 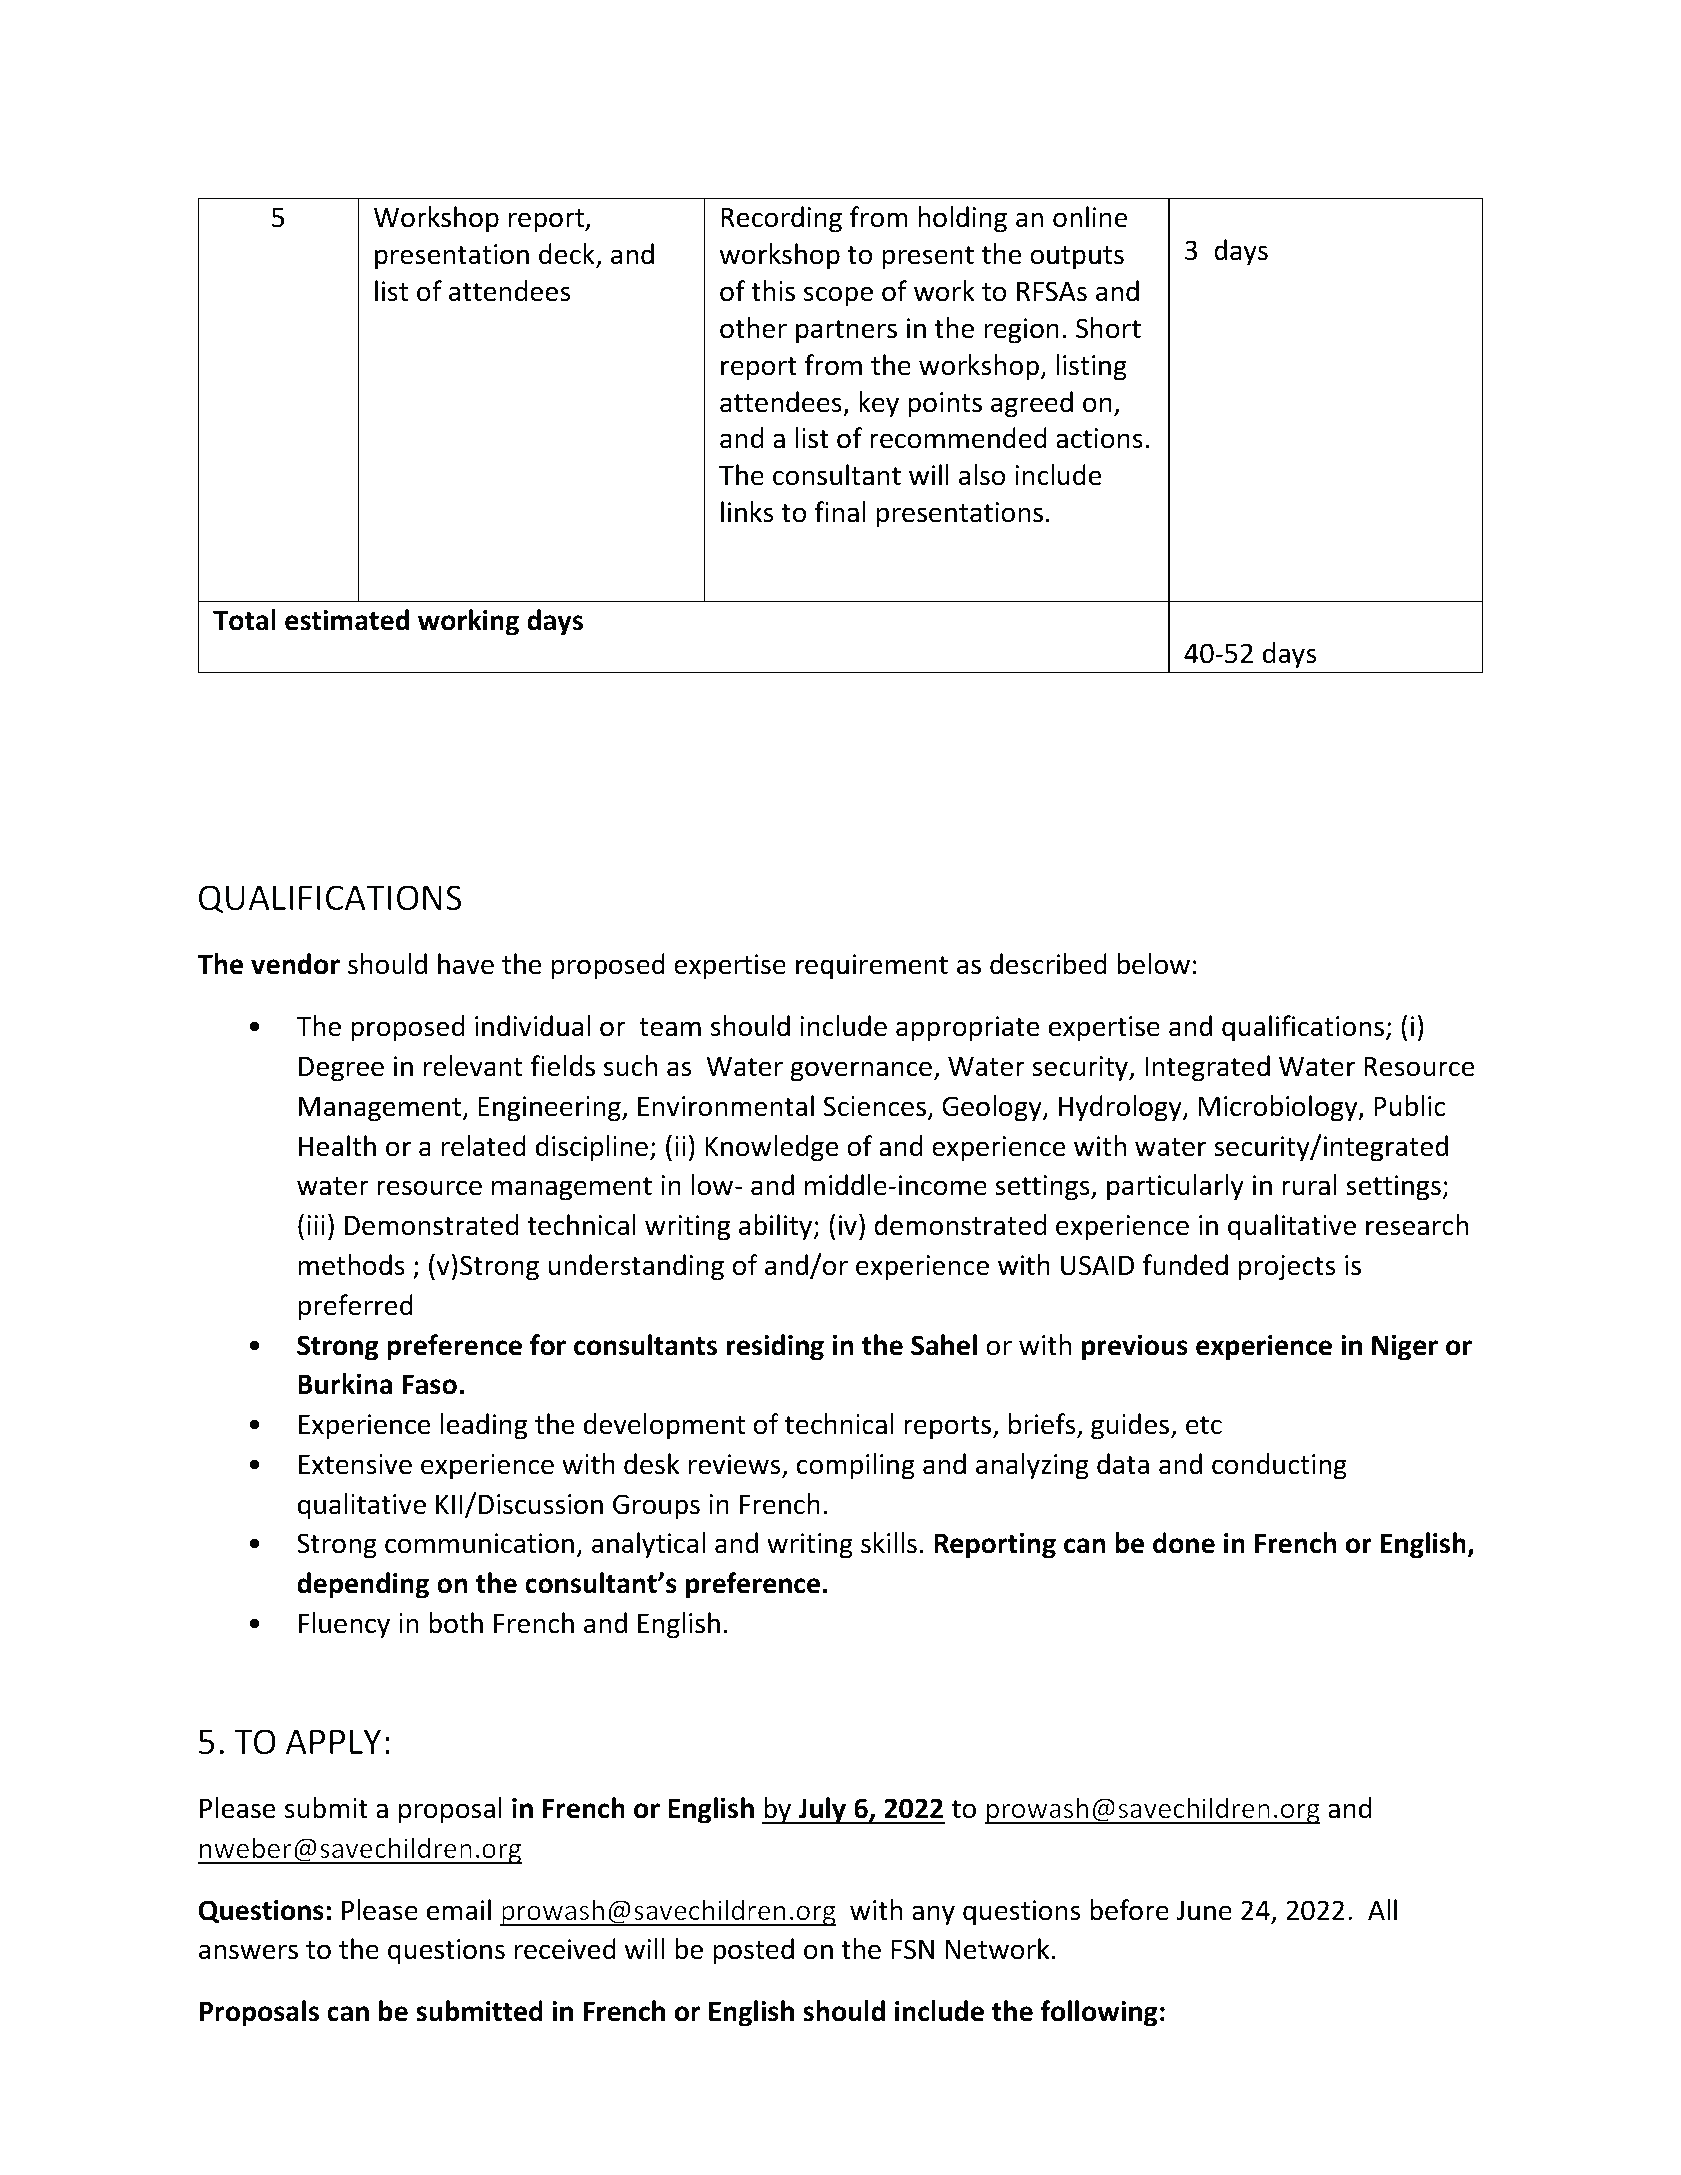 What do you see at coordinates (351, 1265) in the image?
I see `methods` at bounding box center [351, 1265].
